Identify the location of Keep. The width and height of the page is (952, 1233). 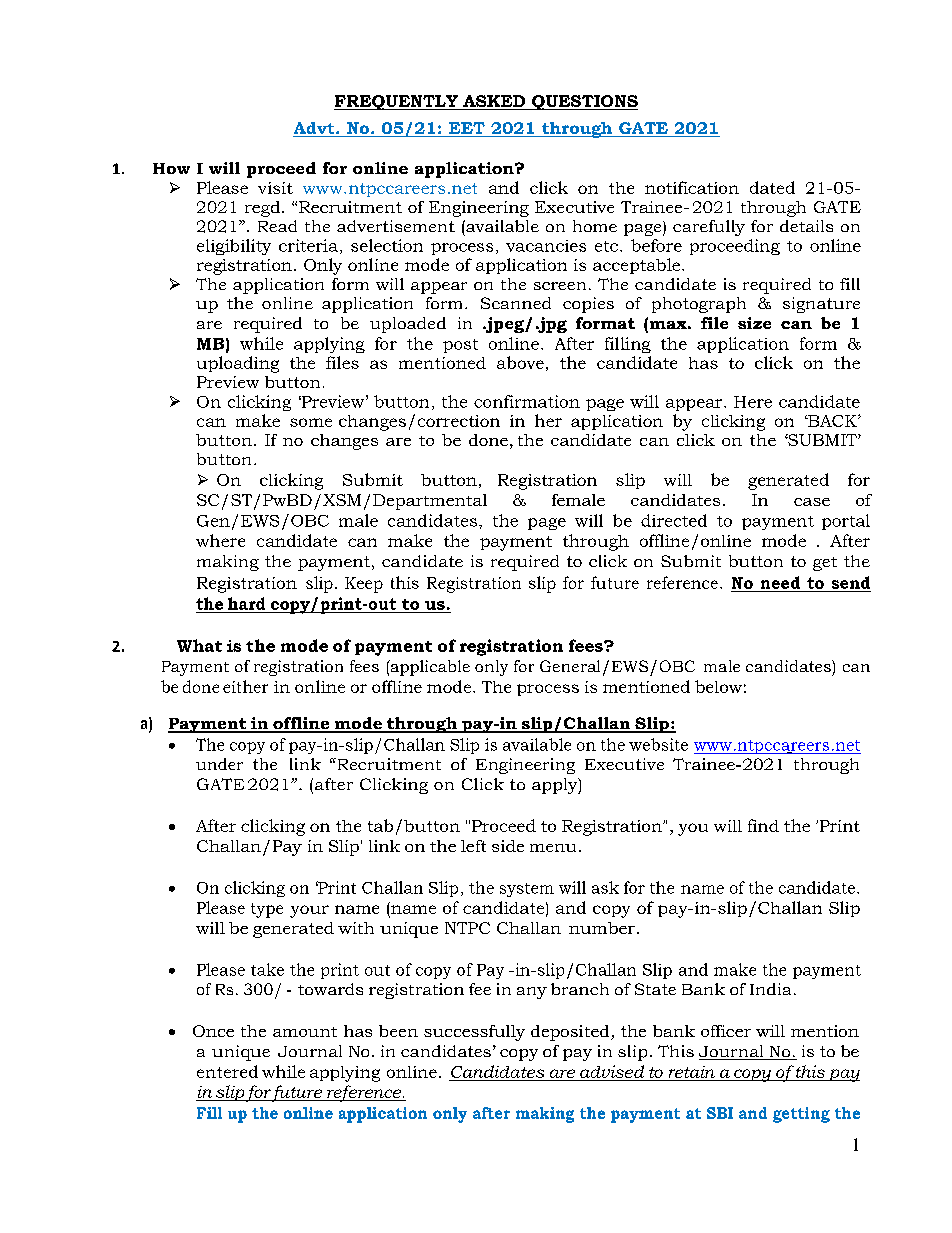
(364, 585).
